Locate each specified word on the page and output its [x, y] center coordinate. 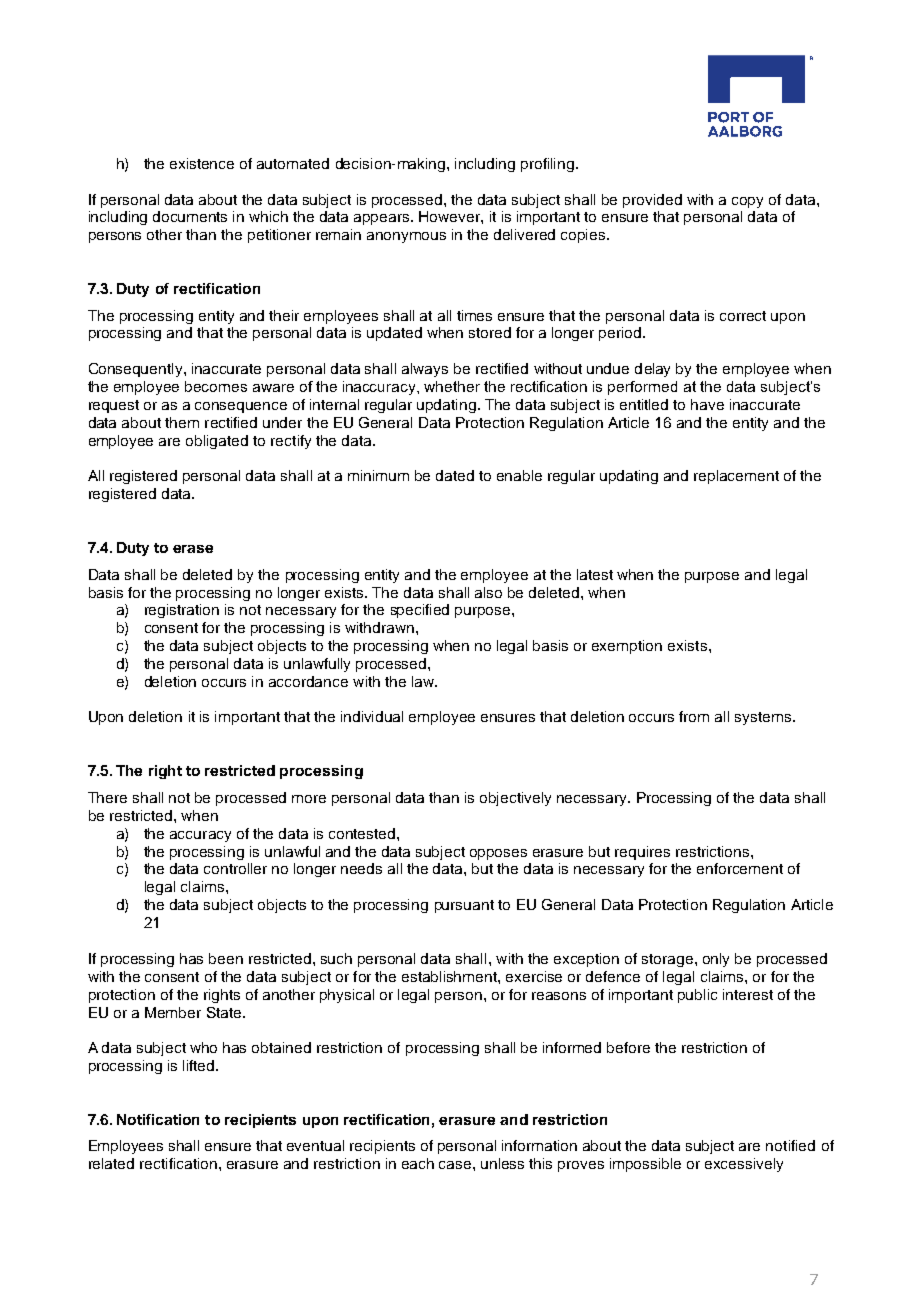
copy [747, 202]
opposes [498, 854]
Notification [158, 1119]
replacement [736, 477]
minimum [378, 475]
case [456, 1165]
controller [235, 868]
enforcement [740, 868]
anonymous [406, 237]
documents [190, 216]
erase [193, 549]
